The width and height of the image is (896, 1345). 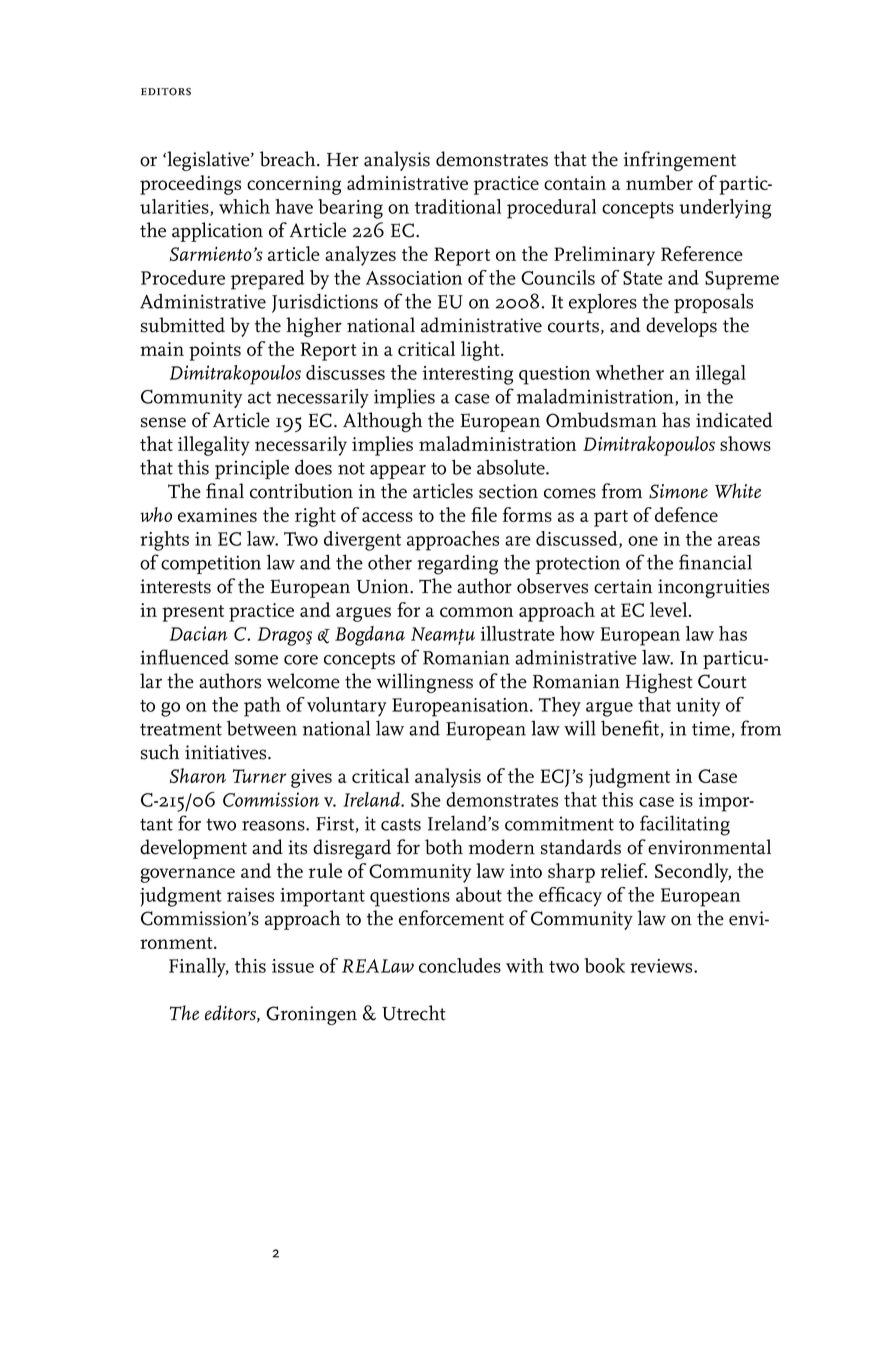 I want to click on development, so click(x=193, y=849).
